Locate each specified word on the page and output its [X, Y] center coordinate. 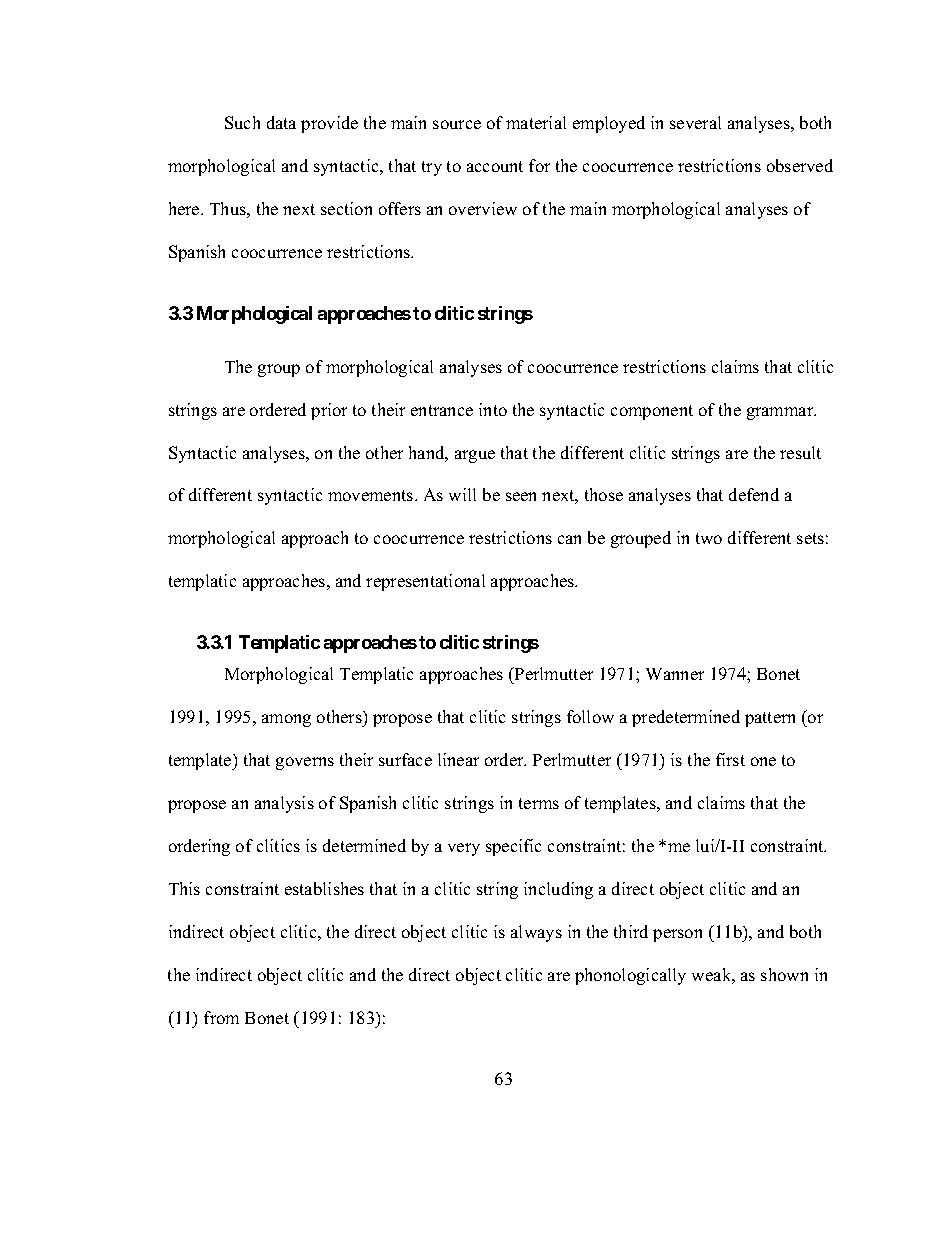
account [495, 166]
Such [242, 122]
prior [329, 411]
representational [425, 582]
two [709, 538]
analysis [284, 804]
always [536, 933]
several [695, 122]
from [221, 1017]
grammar [781, 413]
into [493, 409]
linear [458, 759]
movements [372, 495]
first [730, 759]
